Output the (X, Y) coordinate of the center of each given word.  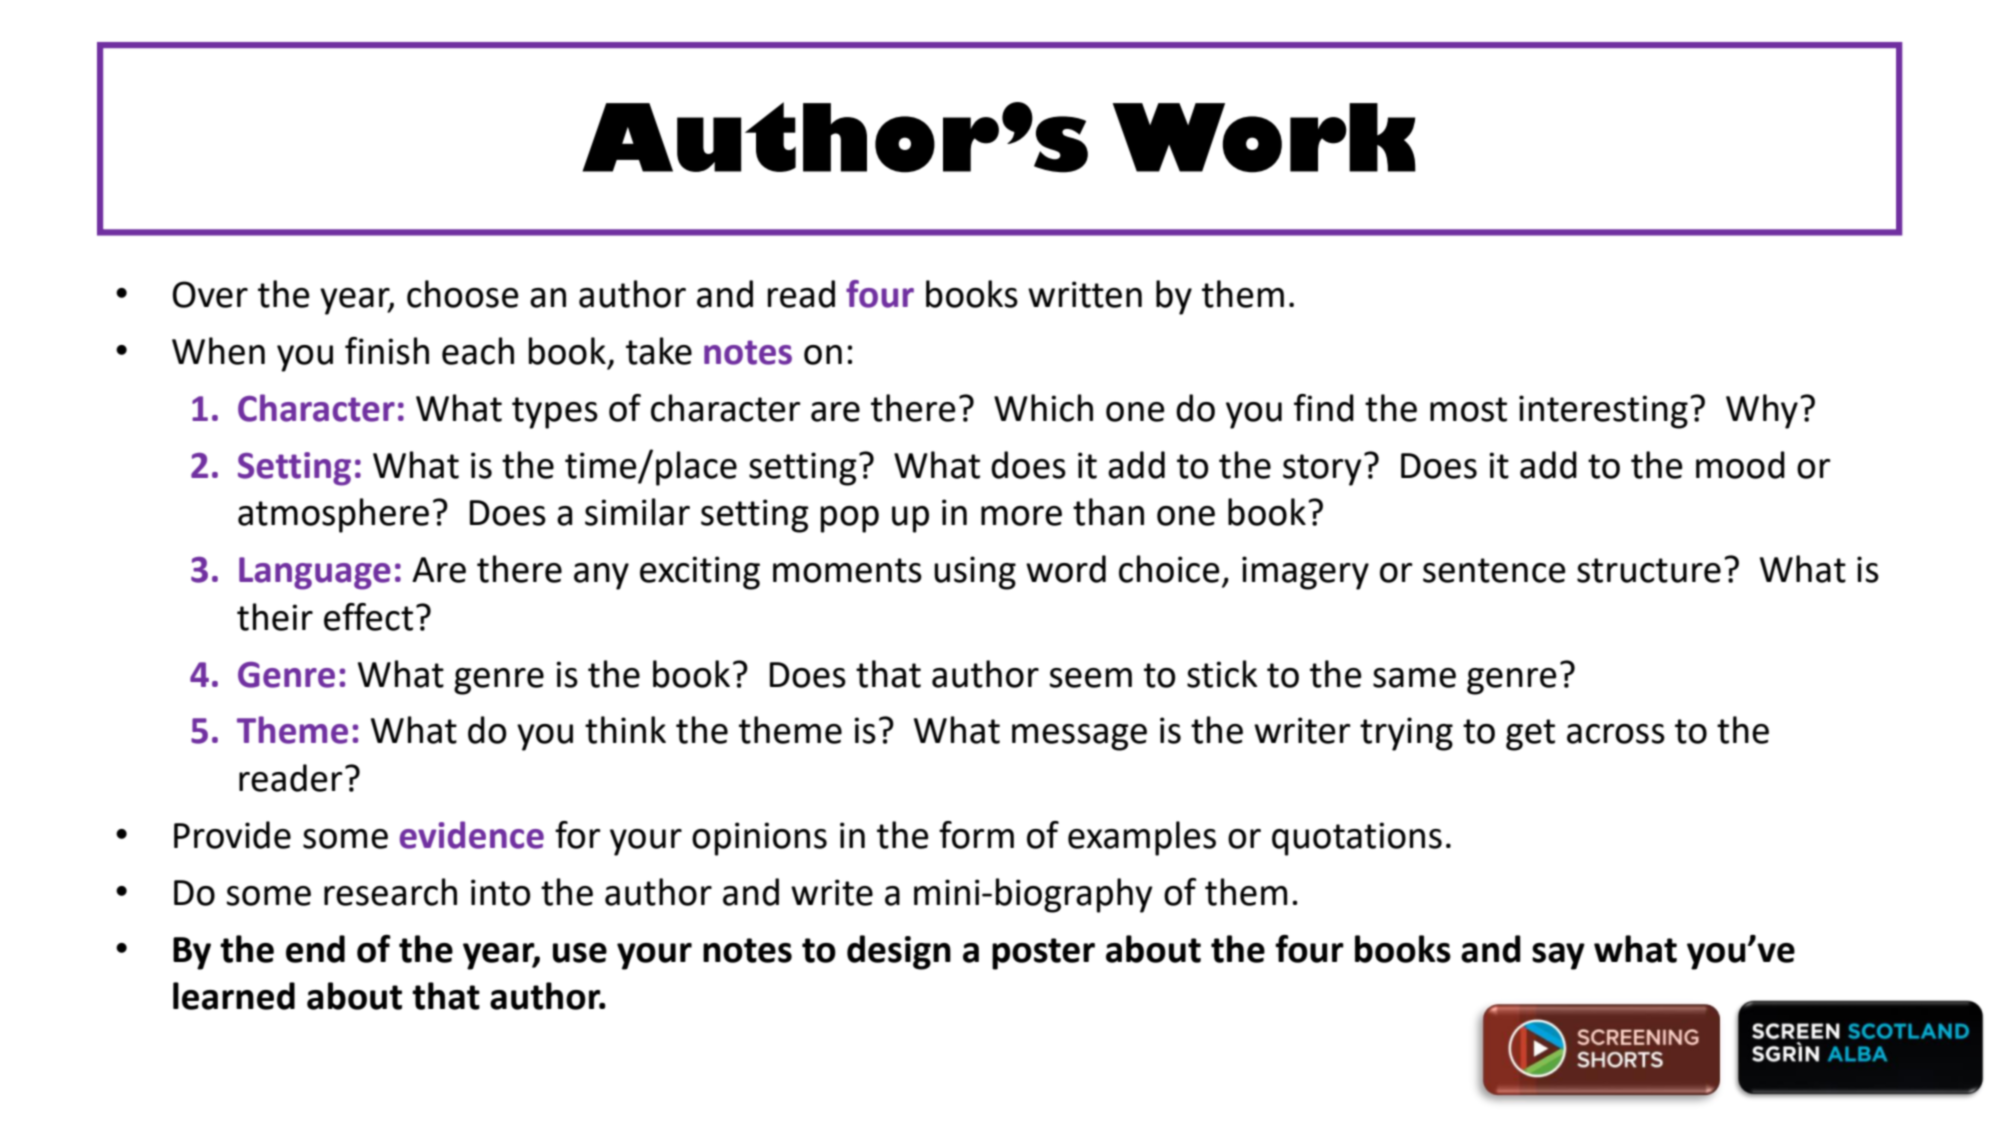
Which (1043, 408)
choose (463, 294)
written (1085, 294)
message (1079, 737)
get (1530, 735)
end (315, 949)
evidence (472, 835)
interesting (1603, 412)
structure (1649, 570)
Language (315, 573)
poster (1043, 954)
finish (387, 351)
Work (1264, 138)
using (975, 573)
